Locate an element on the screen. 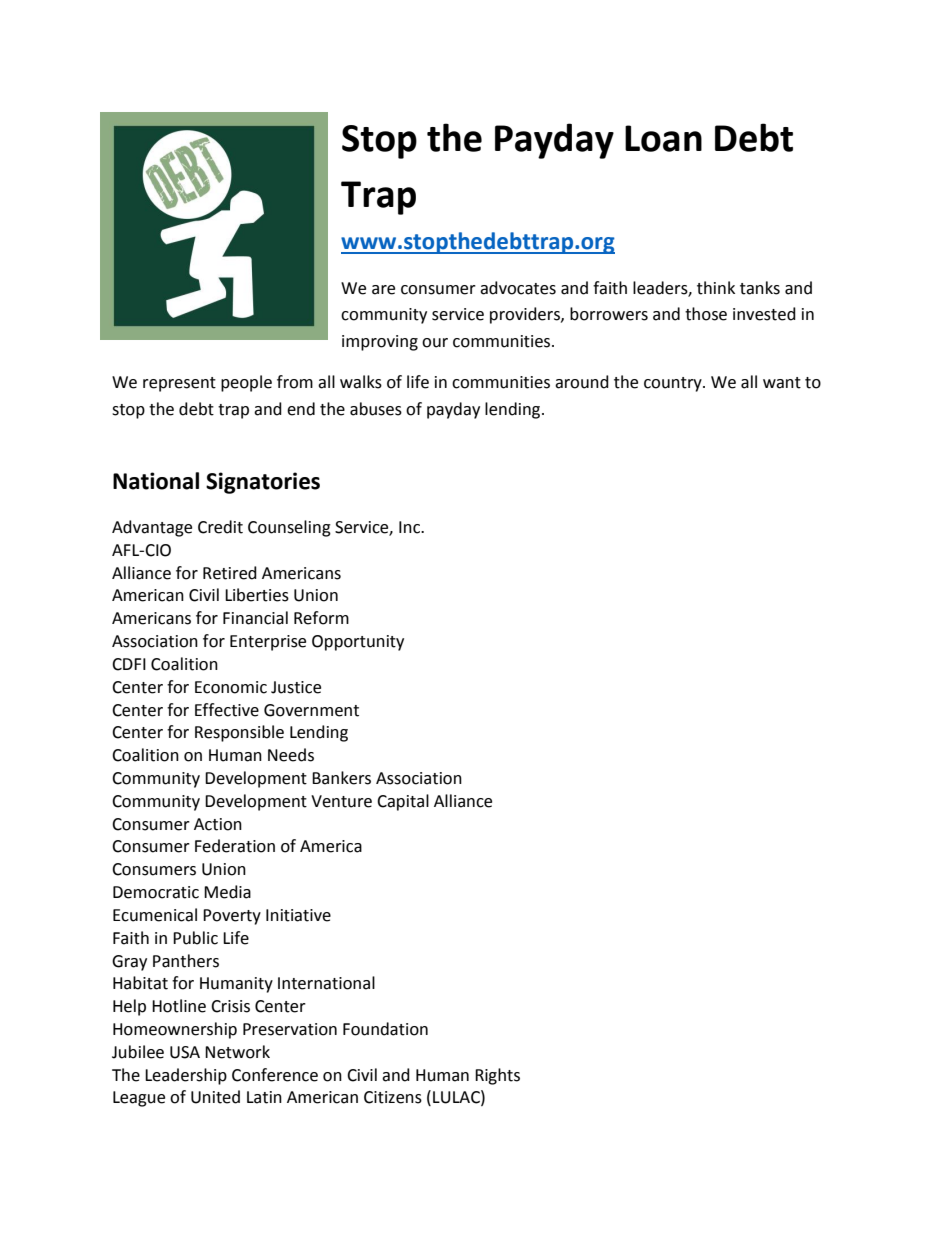 This screenshot has width=952, height=1233. Inc is located at coordinates (411, 527).
